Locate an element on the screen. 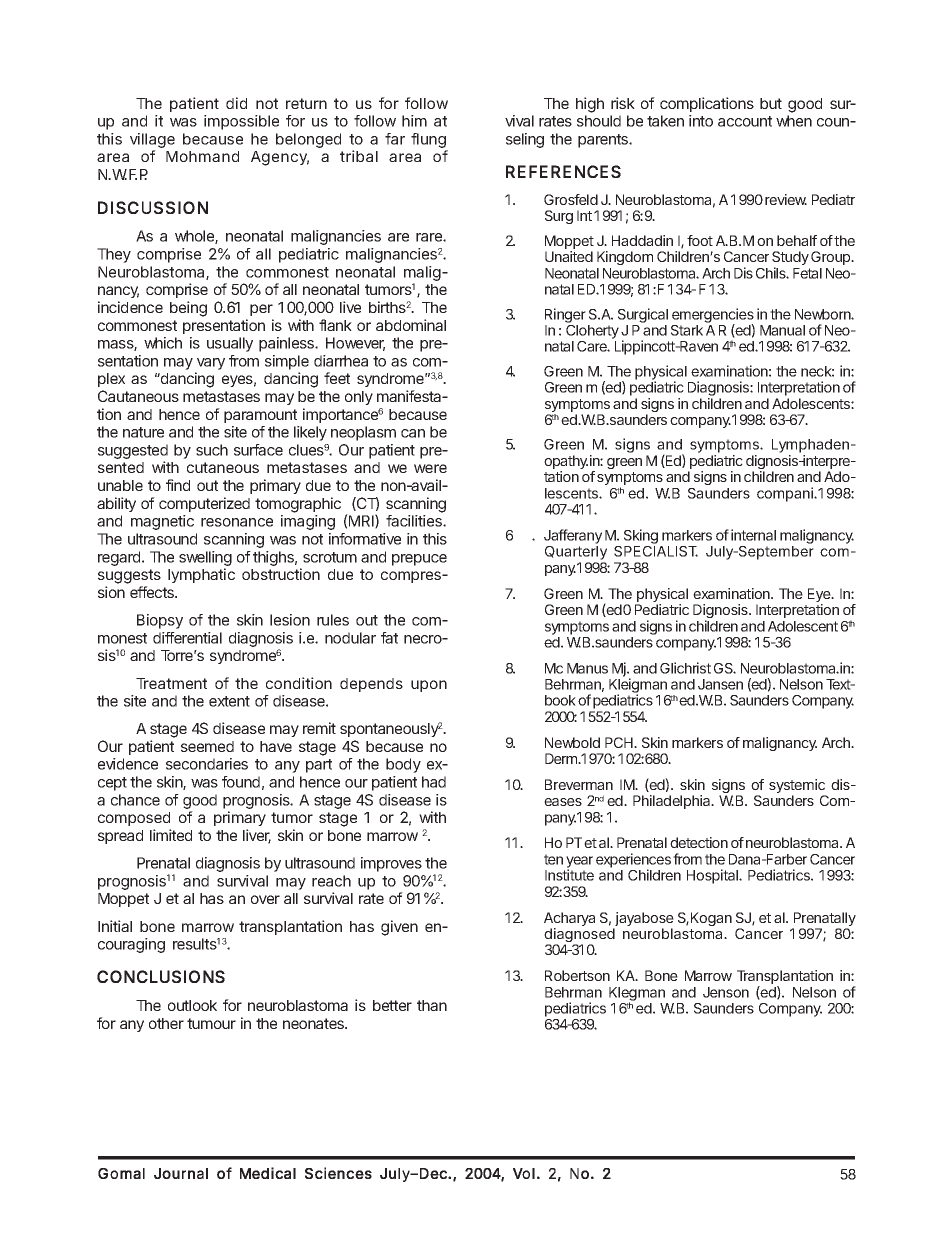 The width and height of the screenshot is (952, 1244). Journal is located at coordinates (181, 1173).
